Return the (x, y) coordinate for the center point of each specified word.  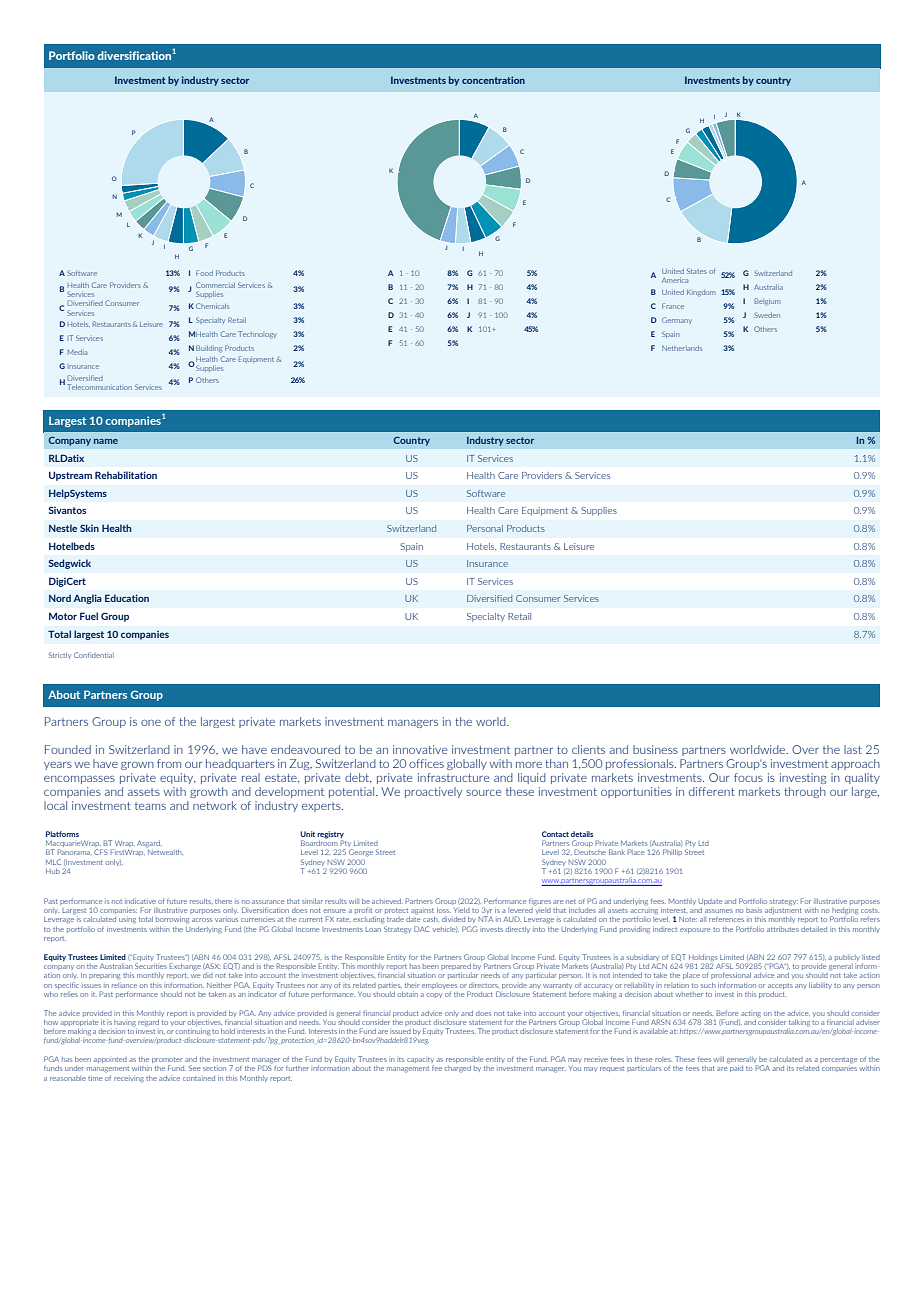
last (853, 749)
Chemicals (212, 306)
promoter (167, 1061)
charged (458, 1069)
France (673, 306)
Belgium (768, 302)
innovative (420, 749)
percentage (839, 1061)
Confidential (94, 655)
